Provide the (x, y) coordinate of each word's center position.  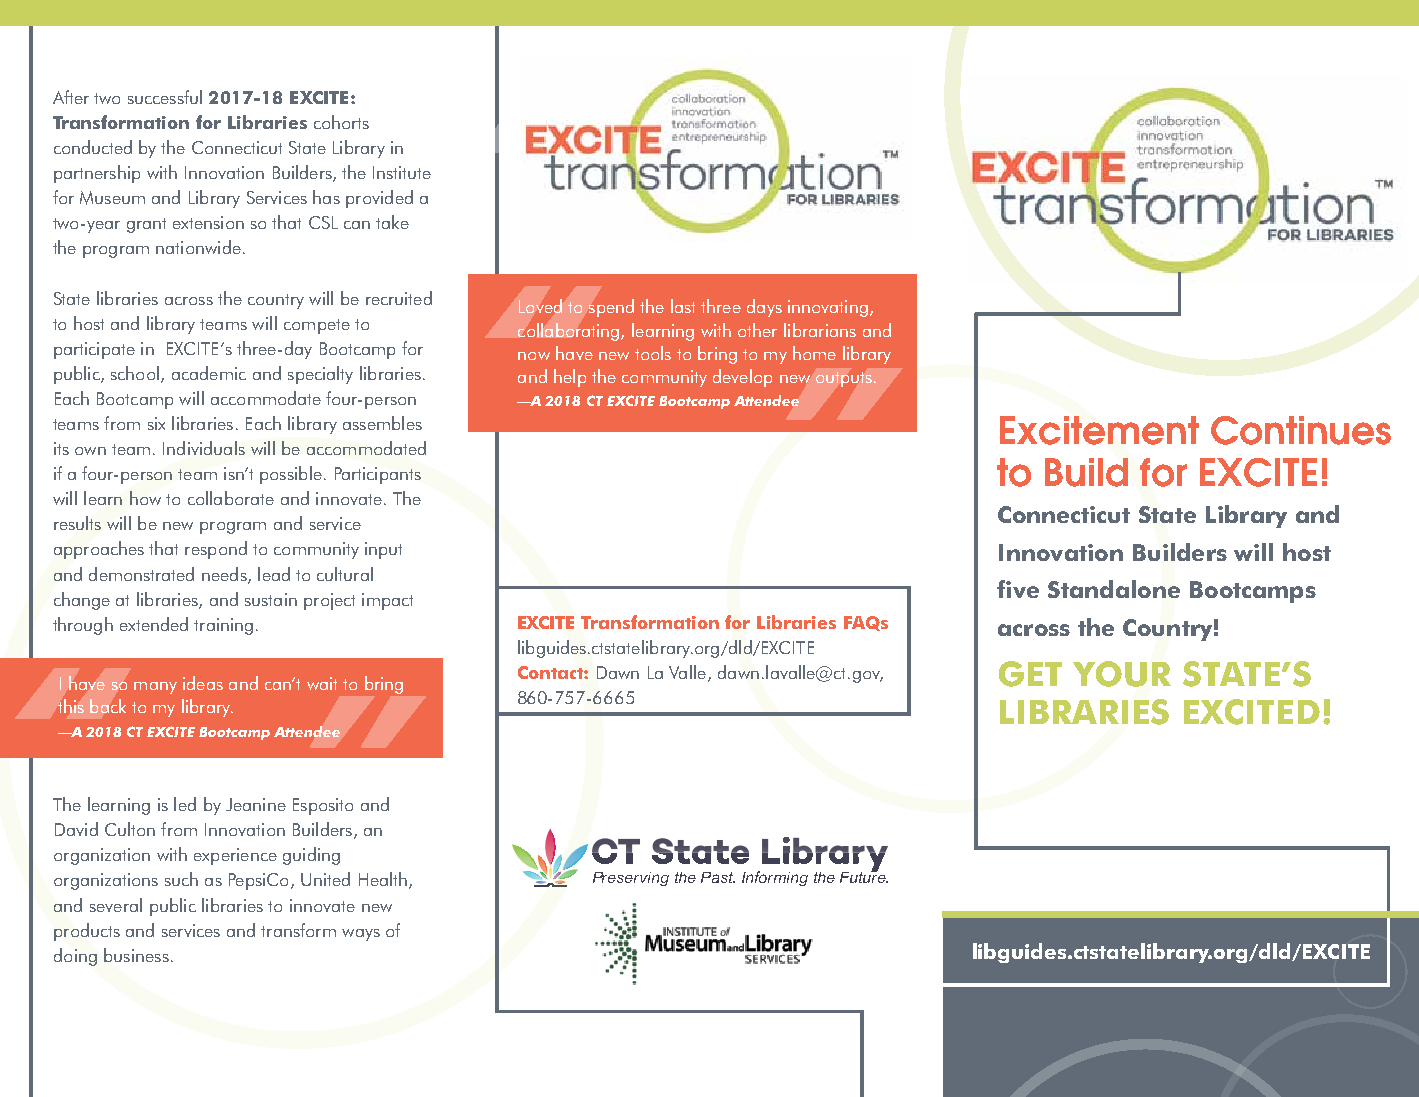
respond (216, 550)
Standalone (1114, 589)
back (108, 706)
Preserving (631, 879)
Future (864, 876)
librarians (820, 330)
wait (322, 683)
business (136, 955)
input (383, 550)
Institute (402, 172)
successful (165, 97)
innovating (828, 308)
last (683, 306)
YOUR (1122, 674)
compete (317, 326)
